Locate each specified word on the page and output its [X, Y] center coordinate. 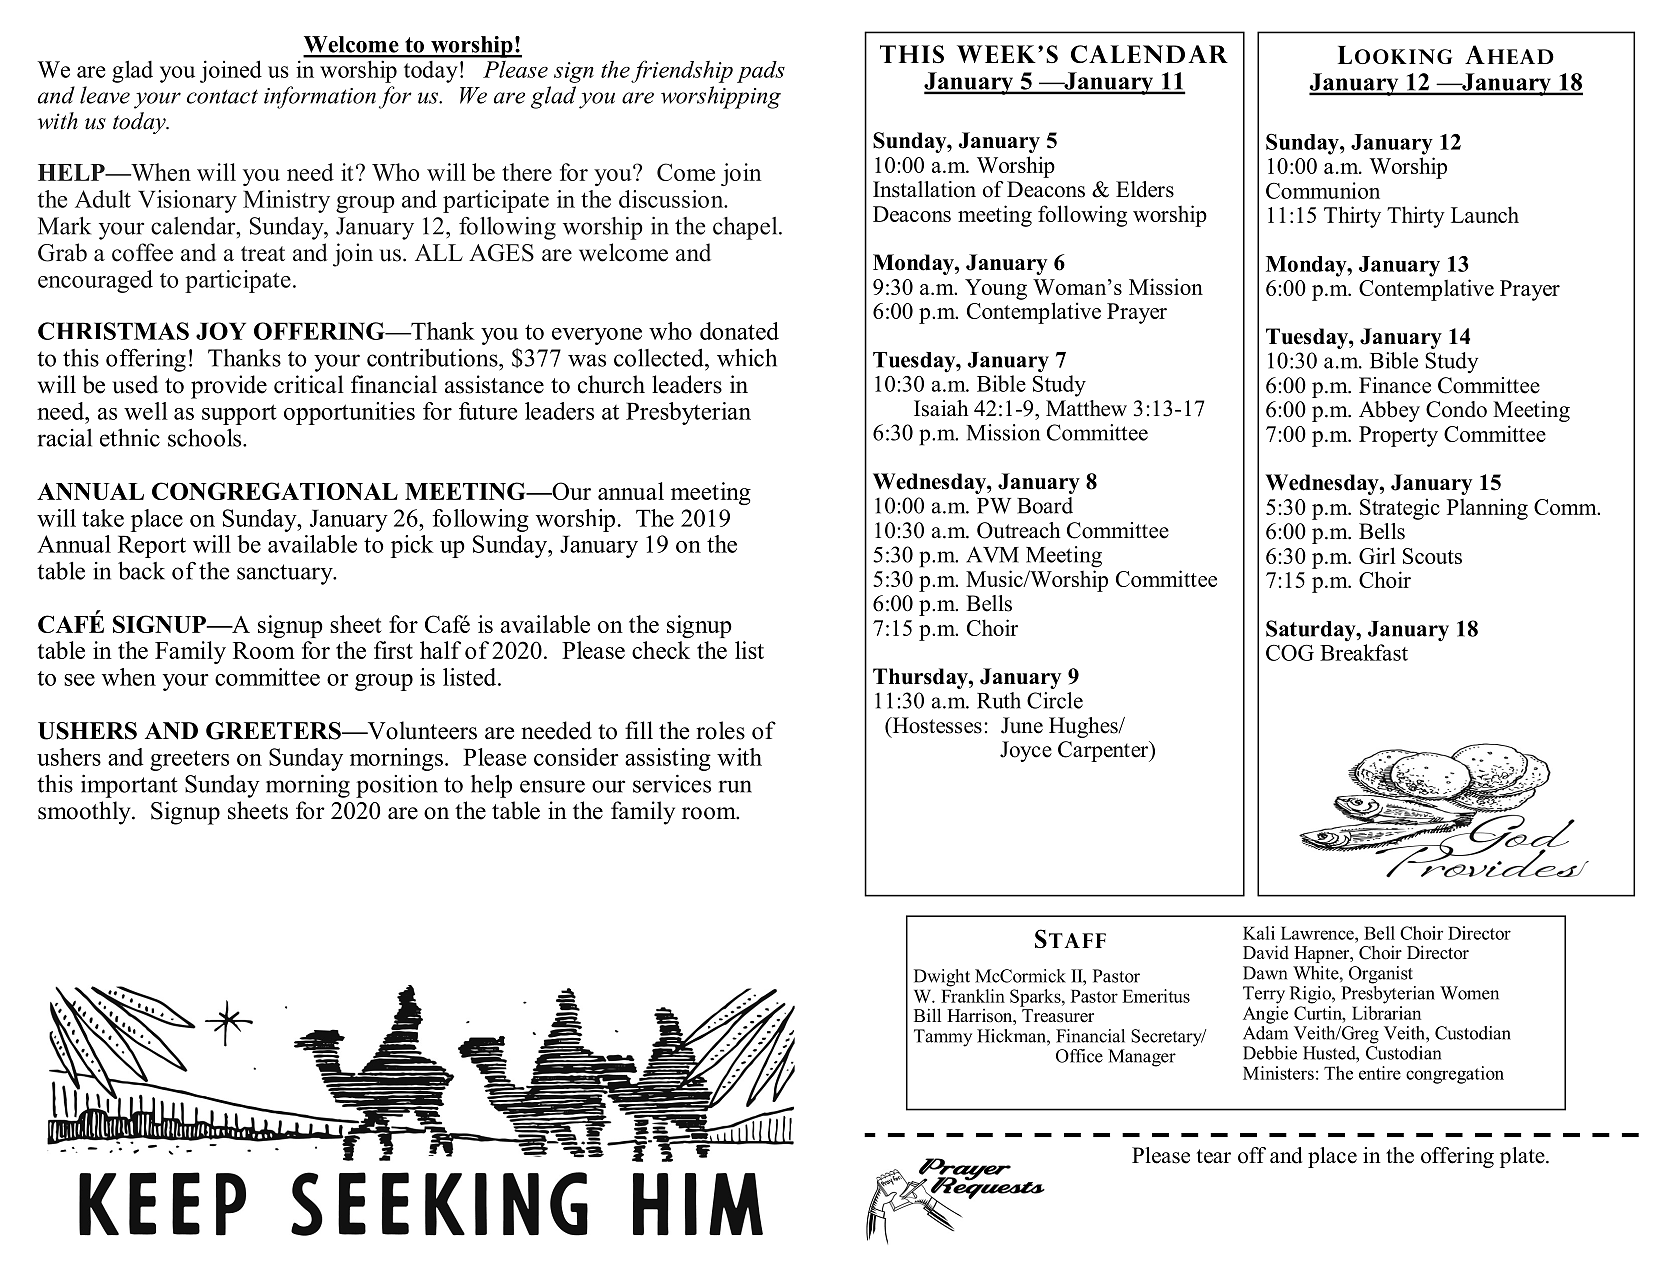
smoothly [85, 813]
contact [222, 96]
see [79, 680]
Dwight [942, 978]
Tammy [943, 1038]
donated [739, 331]
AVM [992, 554]
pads [761, 72]
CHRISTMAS [113, 331]
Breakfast [1364, 652]
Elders [1145, 189]
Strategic [1400, 509]
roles [720, 730]
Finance [1395, 385]
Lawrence [1318, 933]
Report [152, 546]
